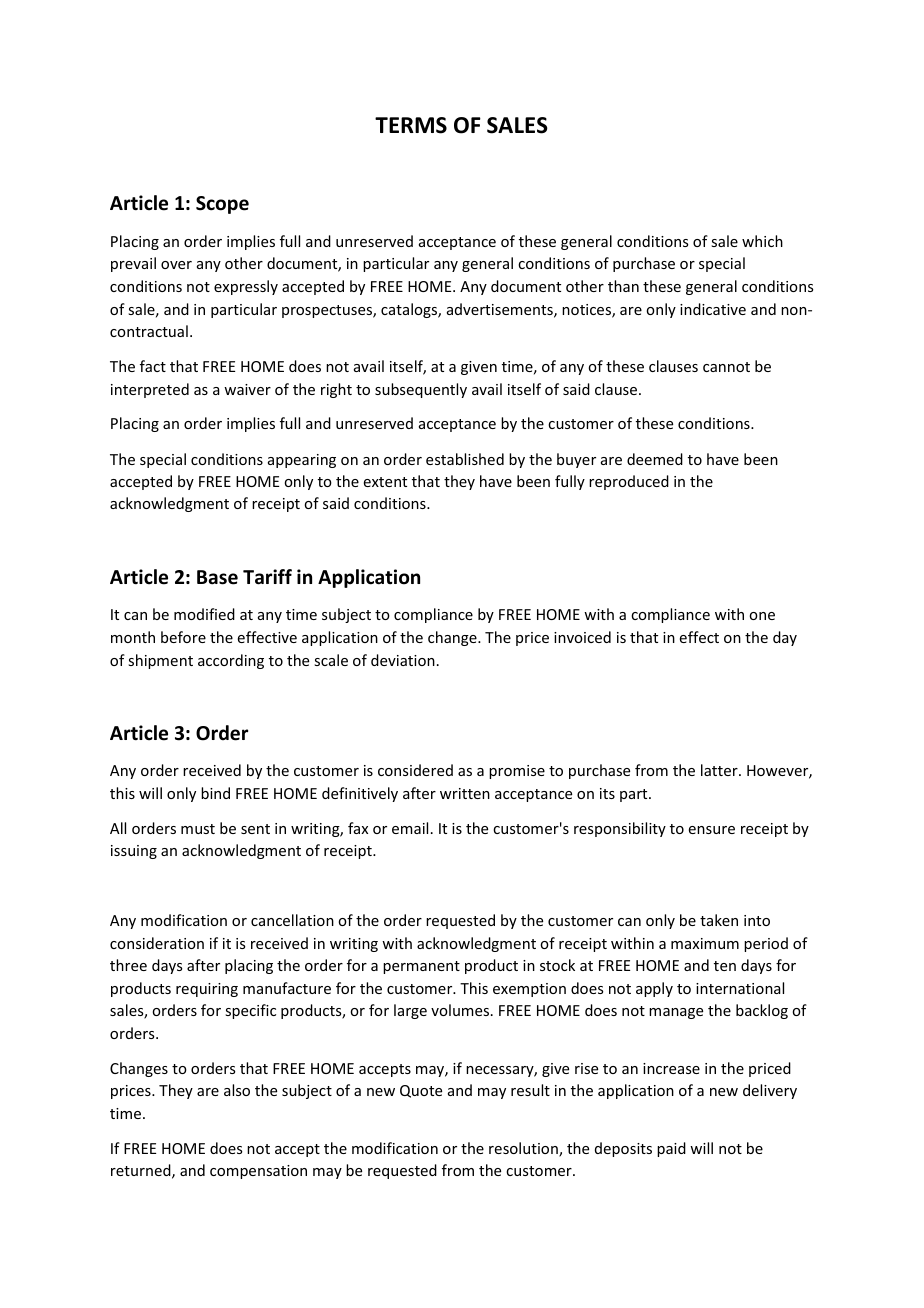  What do you see at coordinates (421, 1091) in the page?
I see `Quote` at bounding box center [421, 1091].
